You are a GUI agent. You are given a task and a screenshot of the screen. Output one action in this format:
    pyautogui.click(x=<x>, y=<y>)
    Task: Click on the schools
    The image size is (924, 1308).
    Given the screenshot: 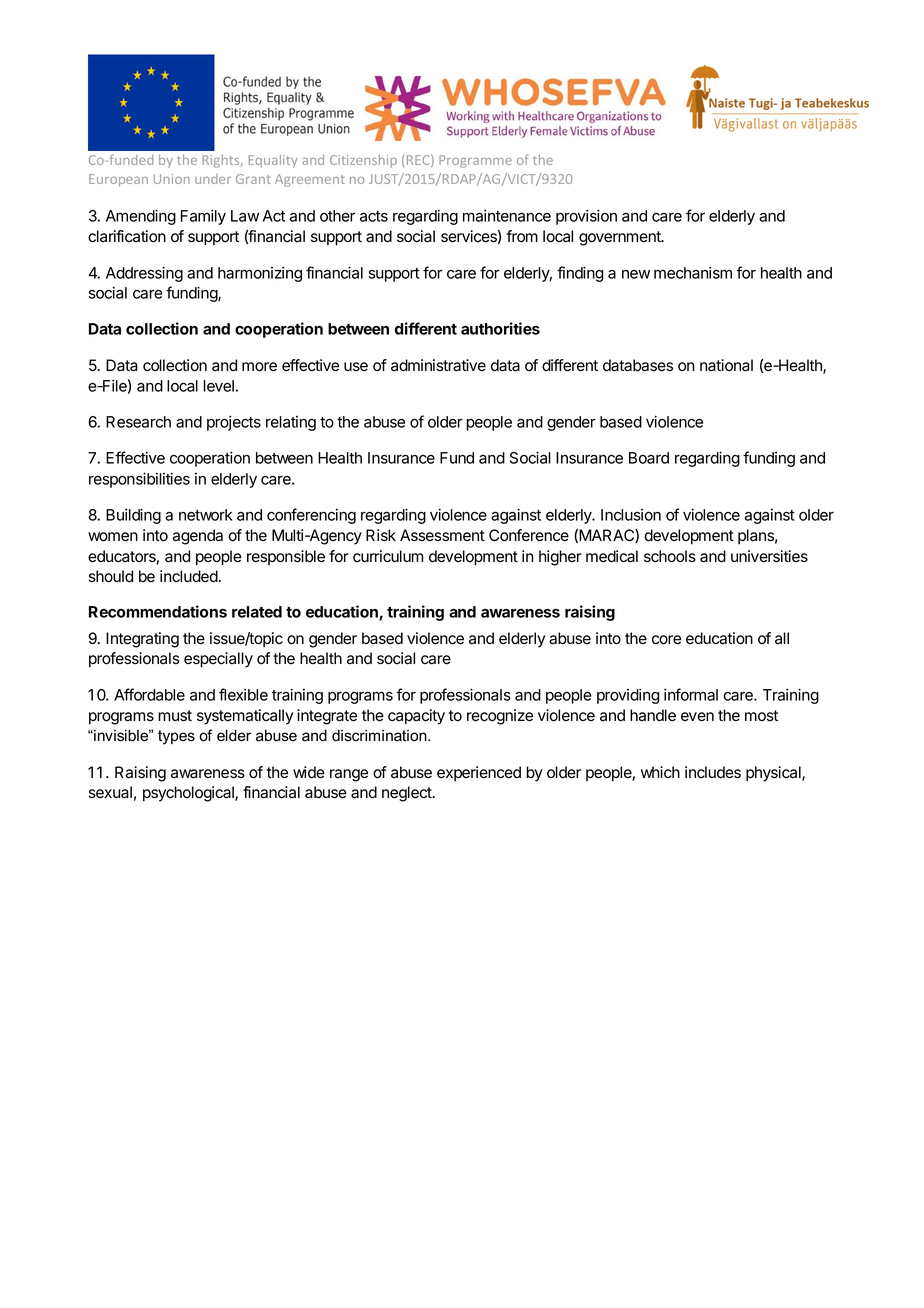 What is the action you would take?
    pyautogui.click(x=670, y=556)
